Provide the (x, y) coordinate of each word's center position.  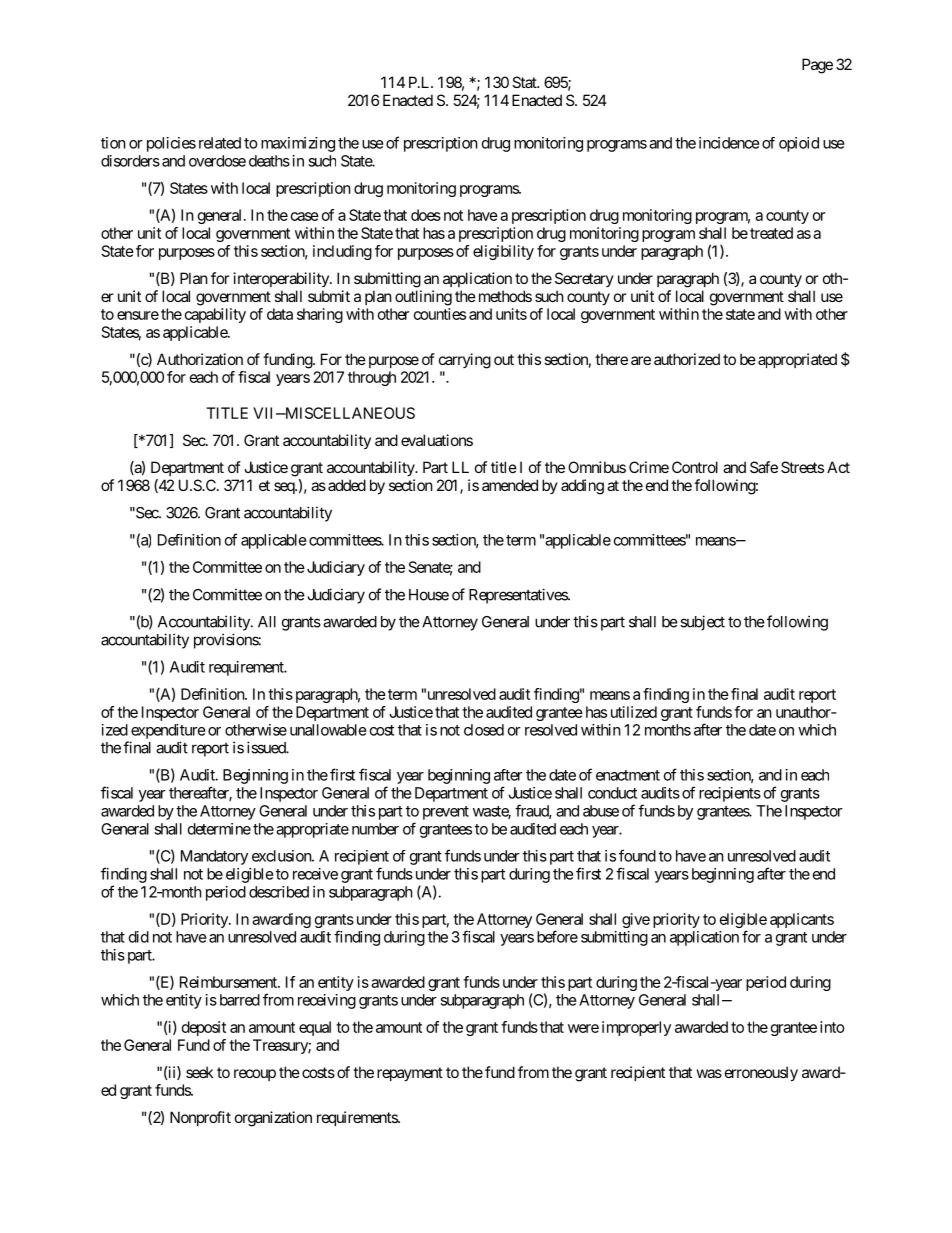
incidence (729, 143)
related (220, 143)
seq (285, 488)
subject (702, 623)
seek (199, 1072)
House (429, 595)
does (426, 215)
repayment (410, 1074)
